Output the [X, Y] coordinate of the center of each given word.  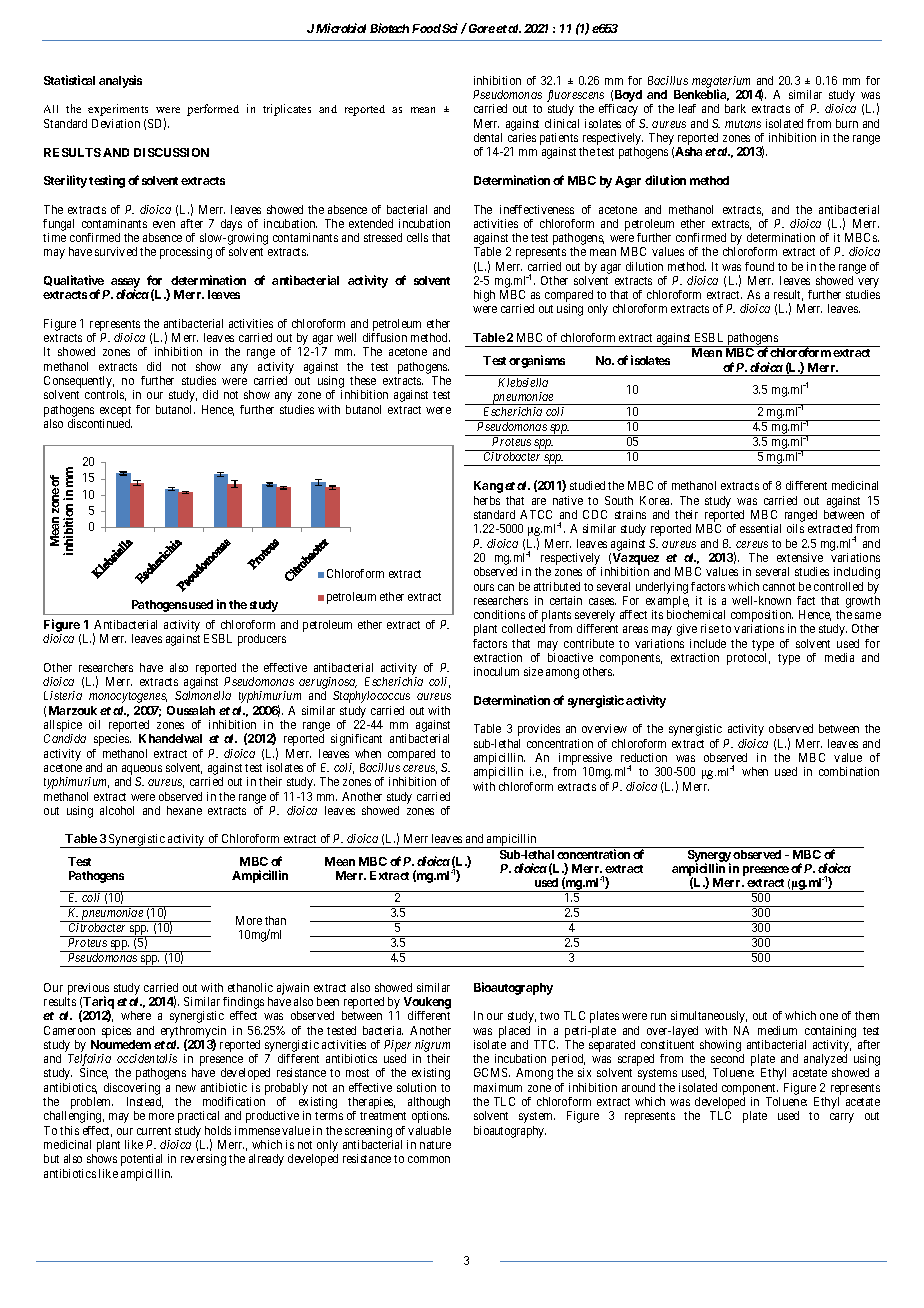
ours [484, 587]
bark [735, 108]
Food [426, 28]
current [154, 1131]
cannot [779, 587]
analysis [120, 81]
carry [842, 1118]
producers [262, 640]
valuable [429, 1130]
